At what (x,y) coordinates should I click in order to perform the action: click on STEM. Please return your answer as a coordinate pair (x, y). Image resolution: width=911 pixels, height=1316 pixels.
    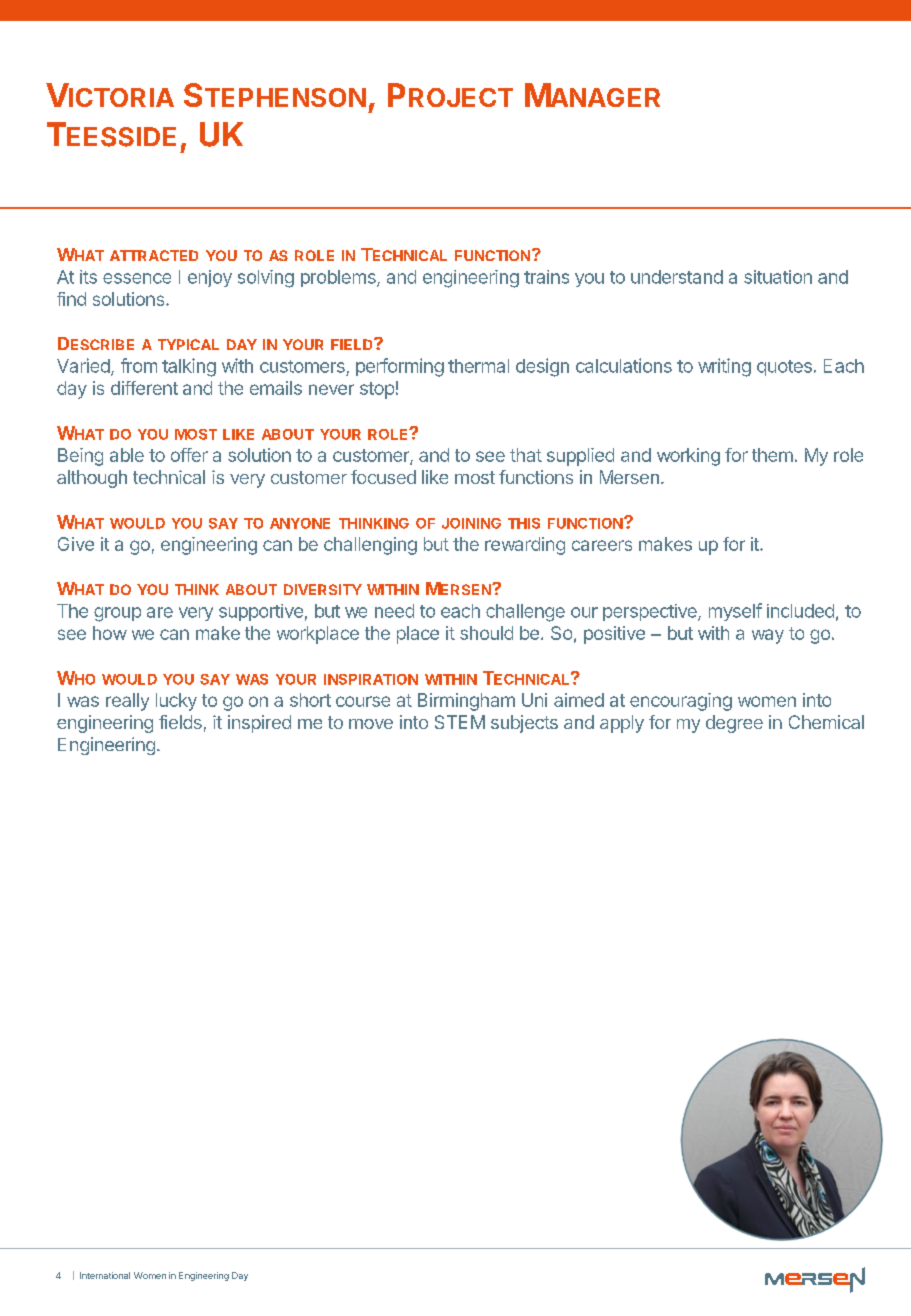
    Looking at the image, I should click on (460, 722).
